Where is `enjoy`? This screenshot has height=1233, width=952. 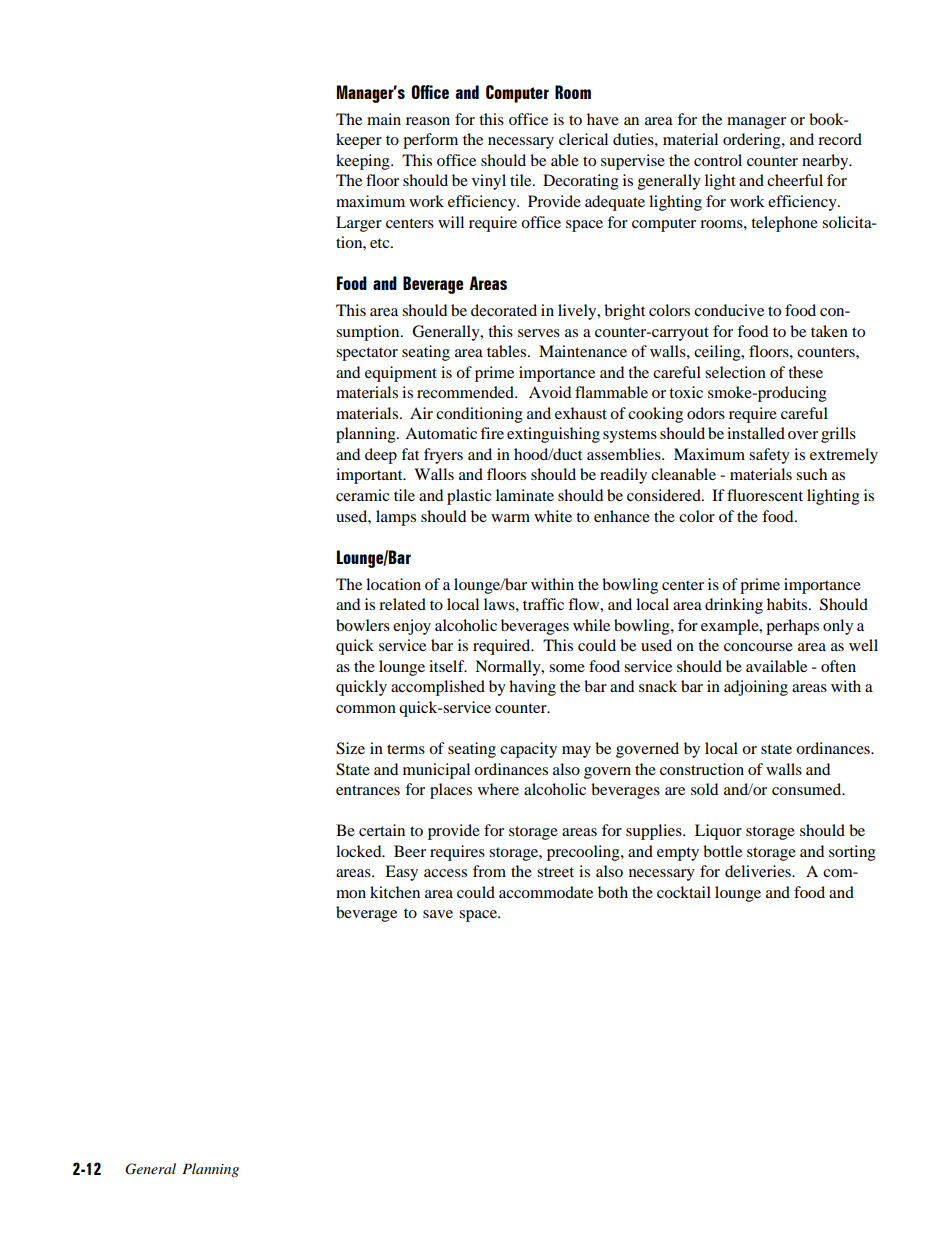
enjoy is located at coordinates (412, 627).
